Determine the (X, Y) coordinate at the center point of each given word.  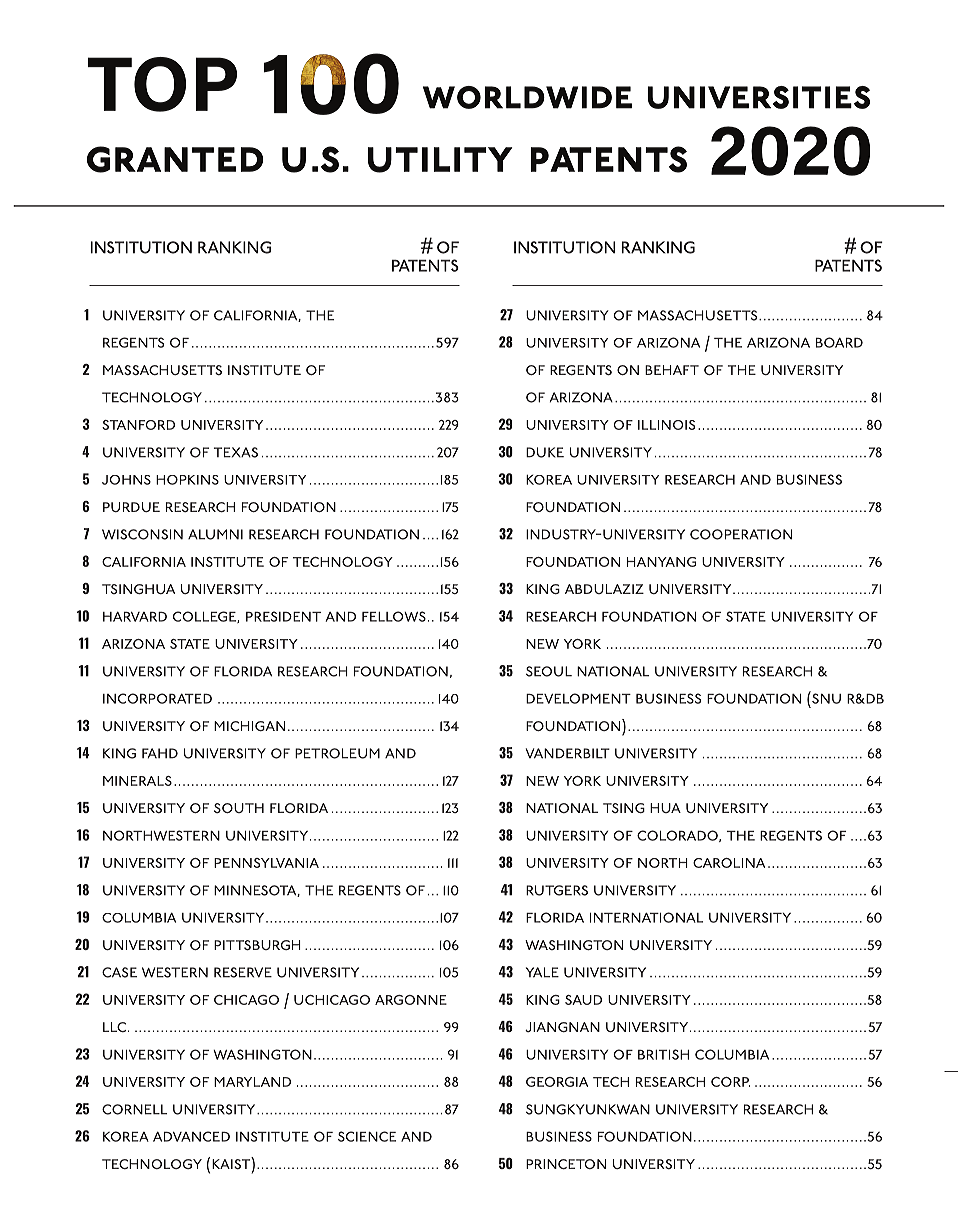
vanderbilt (568, 753)
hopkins (187, 480)
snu (825, 697)
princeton (566, 1164)
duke (545, 452)
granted (175, 159)
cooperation (741, 534)
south (239, 808)
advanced (191, 1136)
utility (440, 160)
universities (758, 97)
